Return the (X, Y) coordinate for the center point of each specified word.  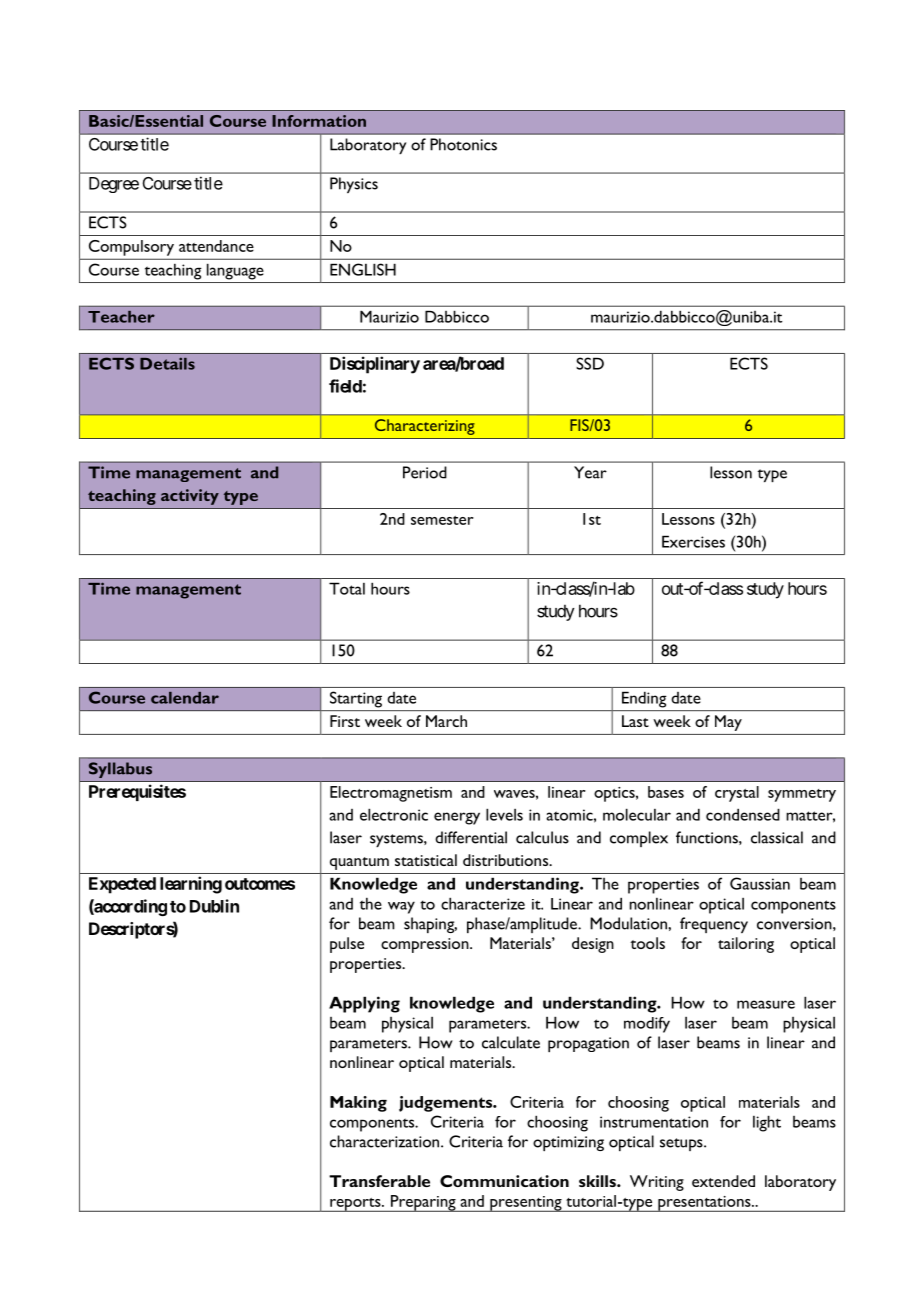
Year (590, 472)
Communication (504, 1181)
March (446, 721)
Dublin (214, 906)
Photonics (463, 144)
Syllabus (120, 770)
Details (167, 363)
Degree (114, 185)
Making (358, 1104)
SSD (590, 363)
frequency (714, 925)
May (728, 723)
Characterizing (424, 427)
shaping (430, 925)
